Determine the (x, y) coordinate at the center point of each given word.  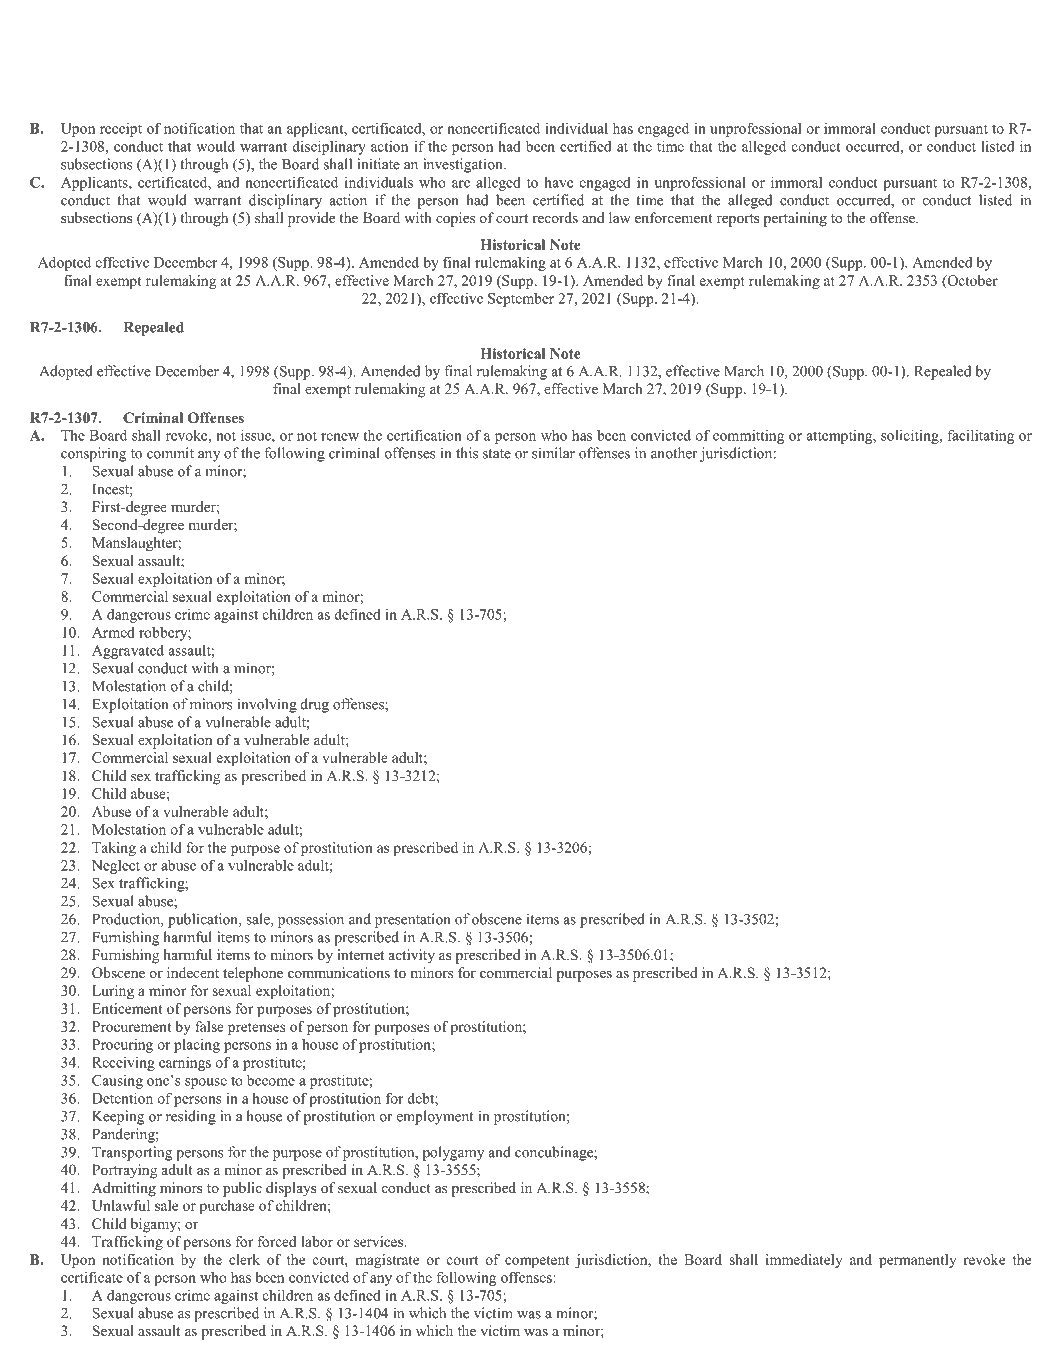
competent (537, 1262)
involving (267, 705)
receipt (121, 130)
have (558, 182)
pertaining (795, 219)
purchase (227, 1207)
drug (315, 705)
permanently (917, 1261)
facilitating (981, 436)
